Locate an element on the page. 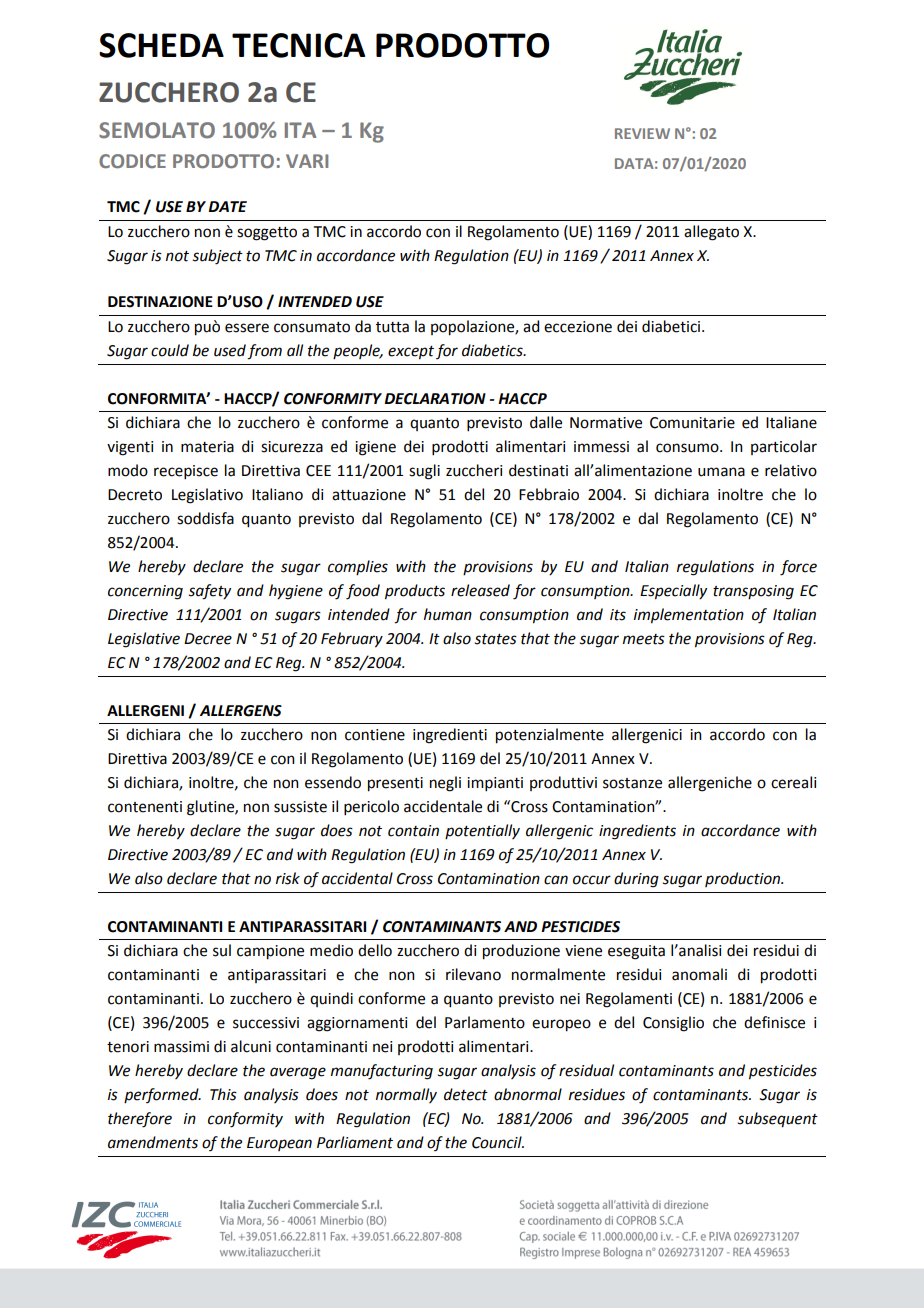  ALLERGENS is located at coordinates (241, 711).
